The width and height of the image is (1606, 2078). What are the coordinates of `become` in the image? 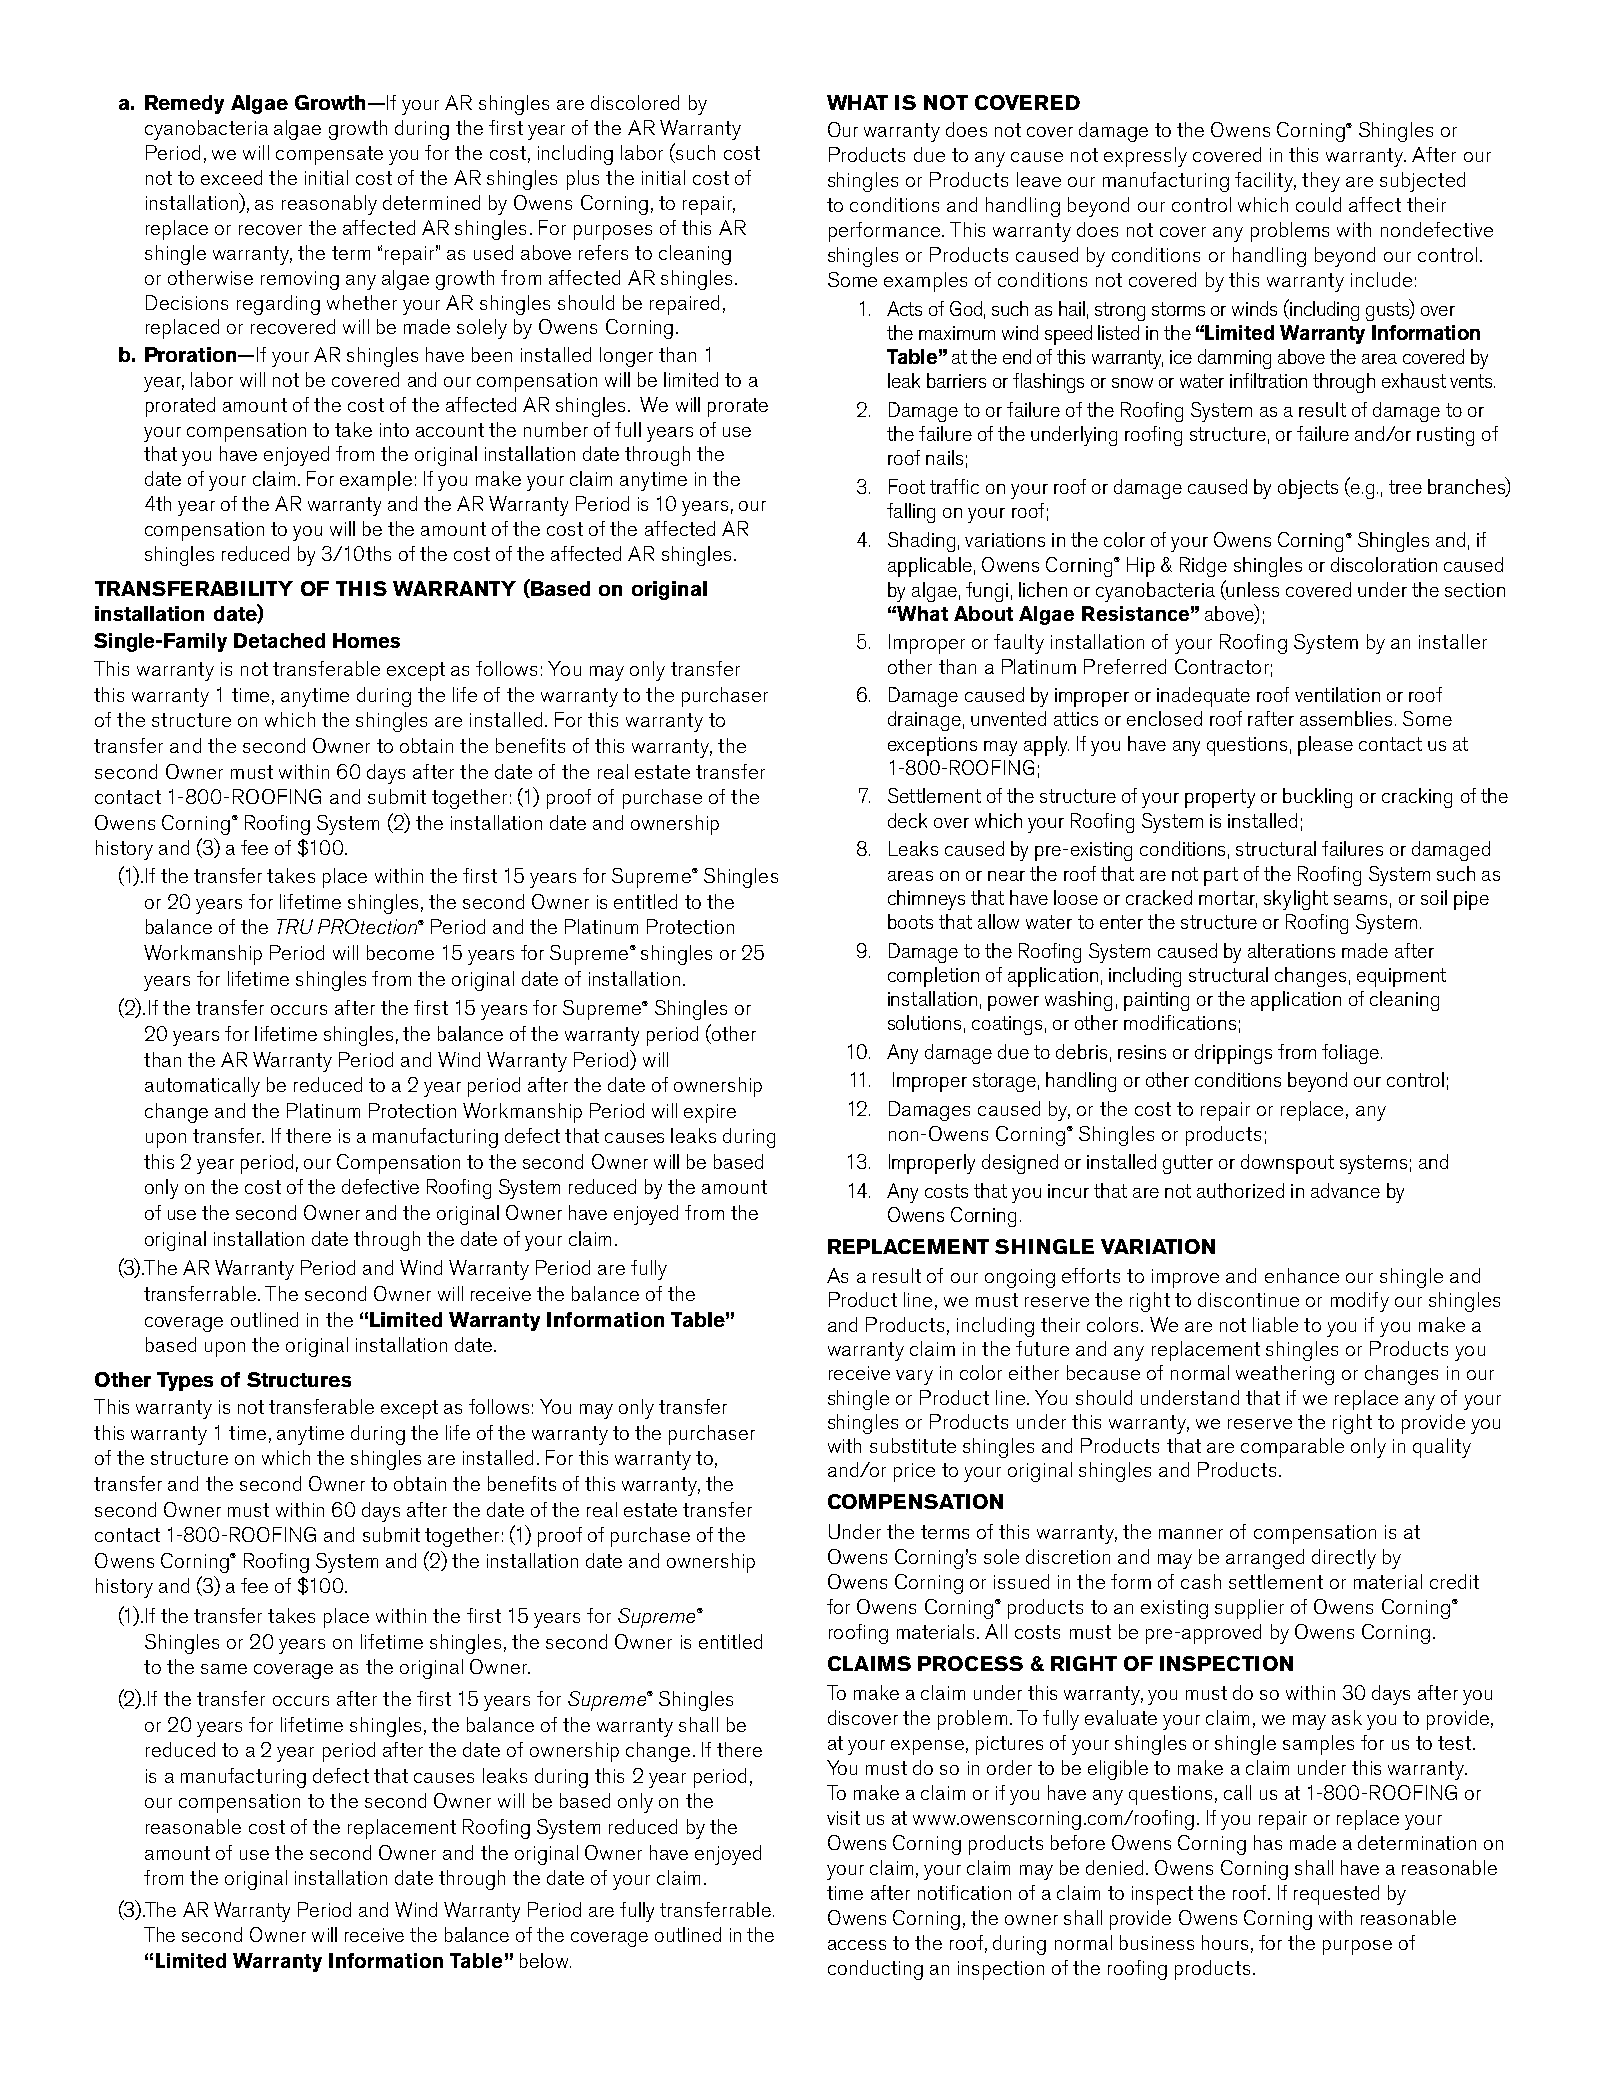 It's located at (400, 952).
